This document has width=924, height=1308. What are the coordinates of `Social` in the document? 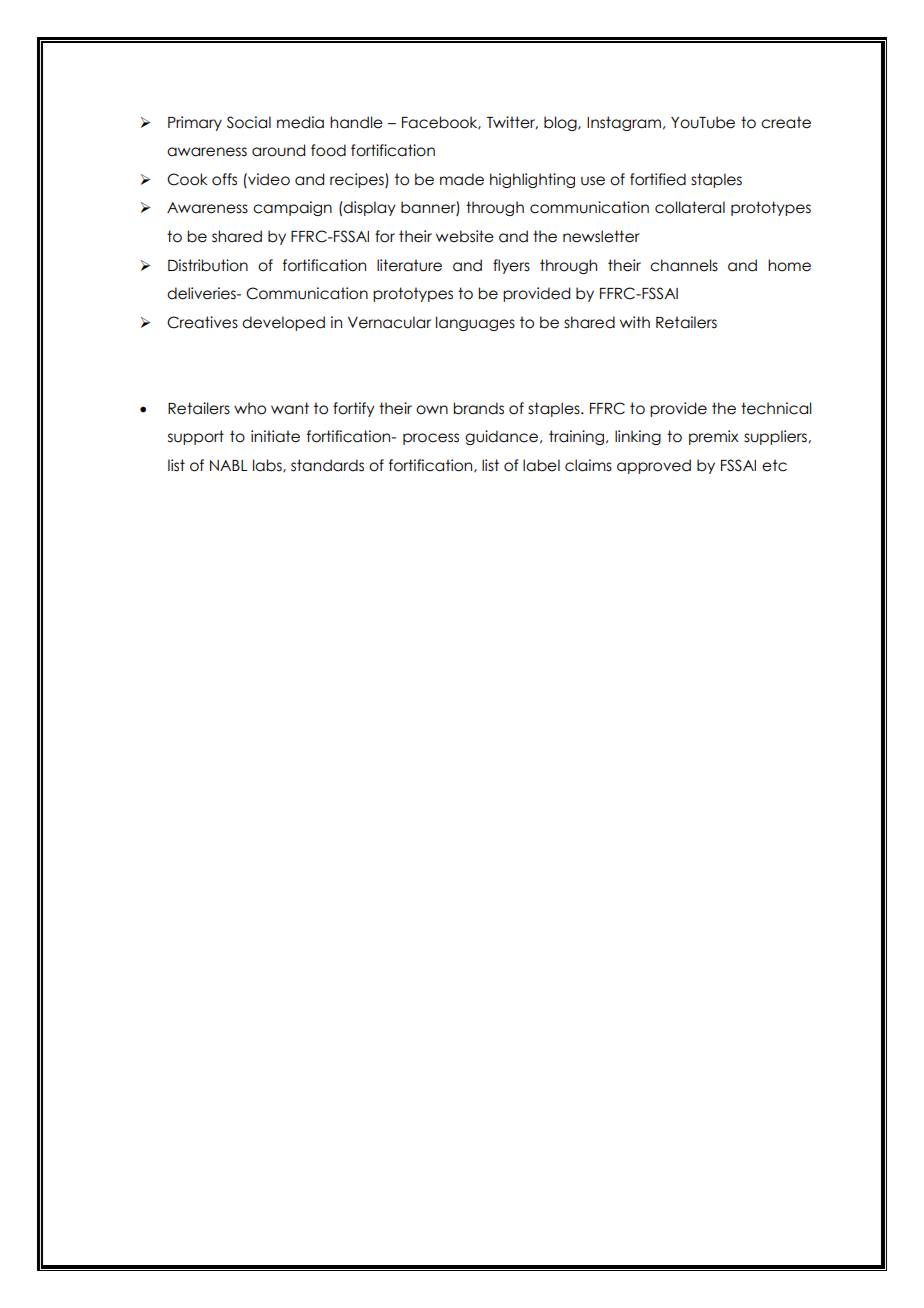 It's located at (249, 122).
